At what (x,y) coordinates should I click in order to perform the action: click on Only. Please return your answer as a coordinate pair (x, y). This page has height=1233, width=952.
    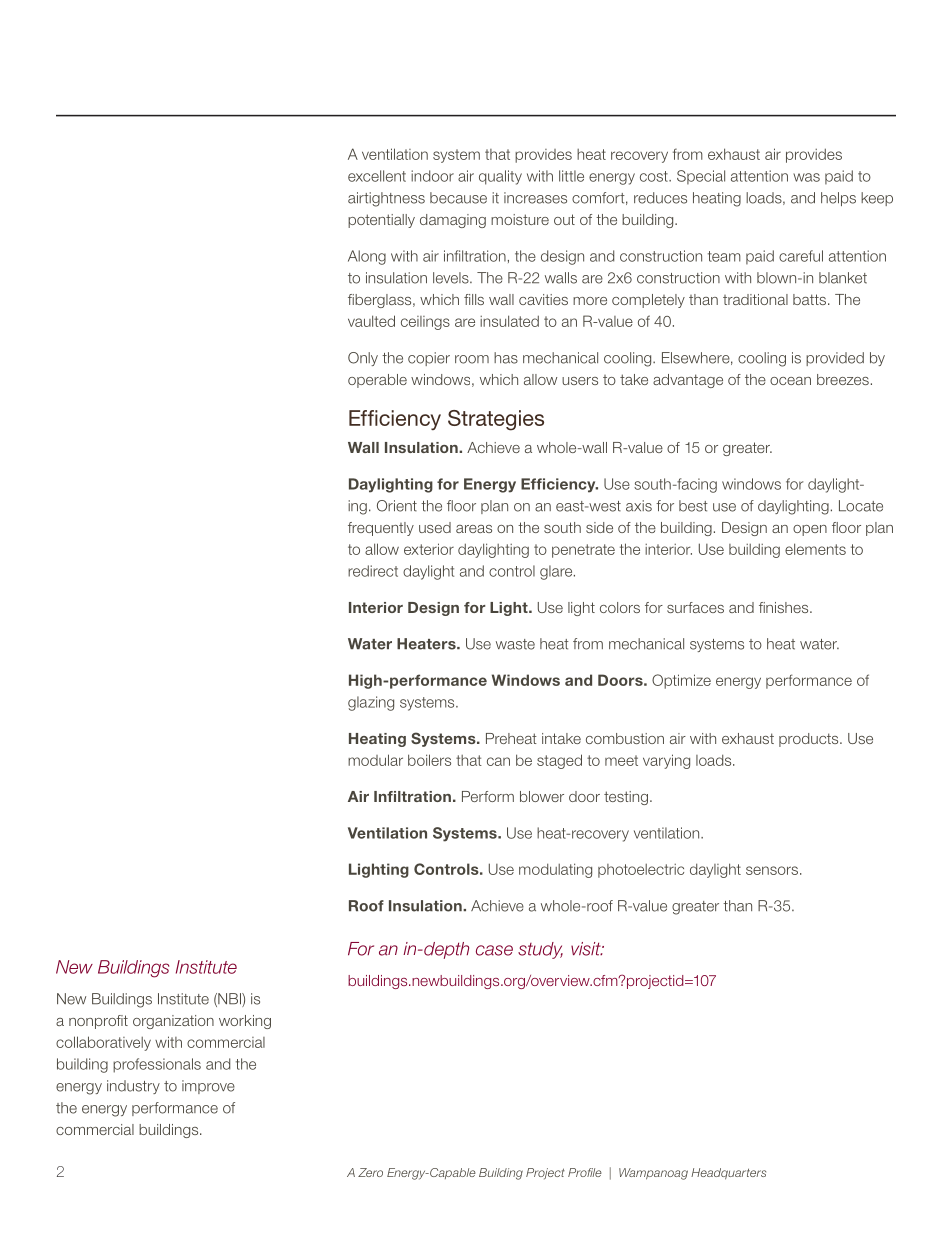
    Looking at the image, I should click on (363, 359).
